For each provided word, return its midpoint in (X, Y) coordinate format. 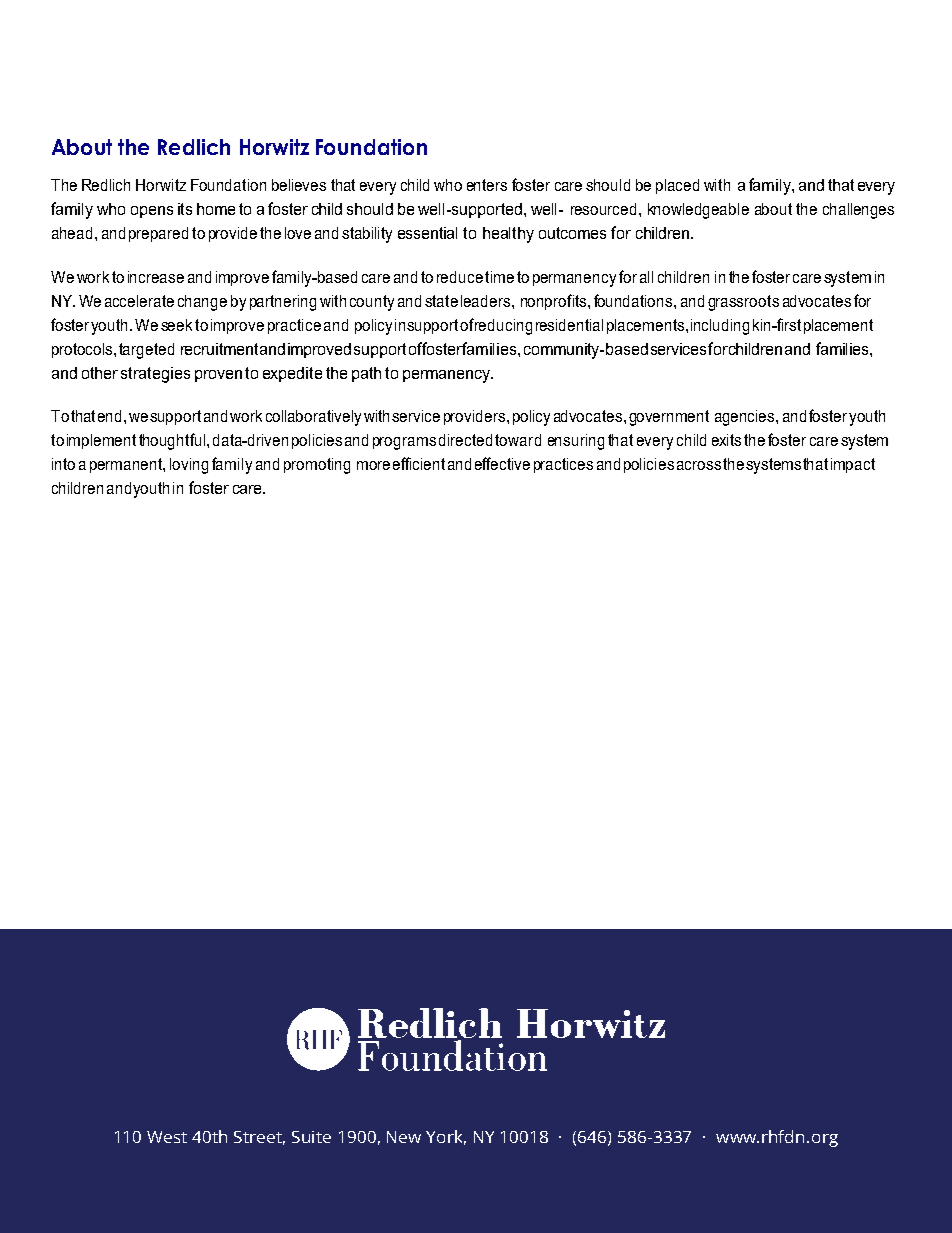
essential (427, 233)
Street (259, 1138)
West (167, 1137)
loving (189, 466)
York (446, 1137)
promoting (317, 466)
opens (152, 212)
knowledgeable (698, 211)
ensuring (576, 442)
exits (726, 440)
